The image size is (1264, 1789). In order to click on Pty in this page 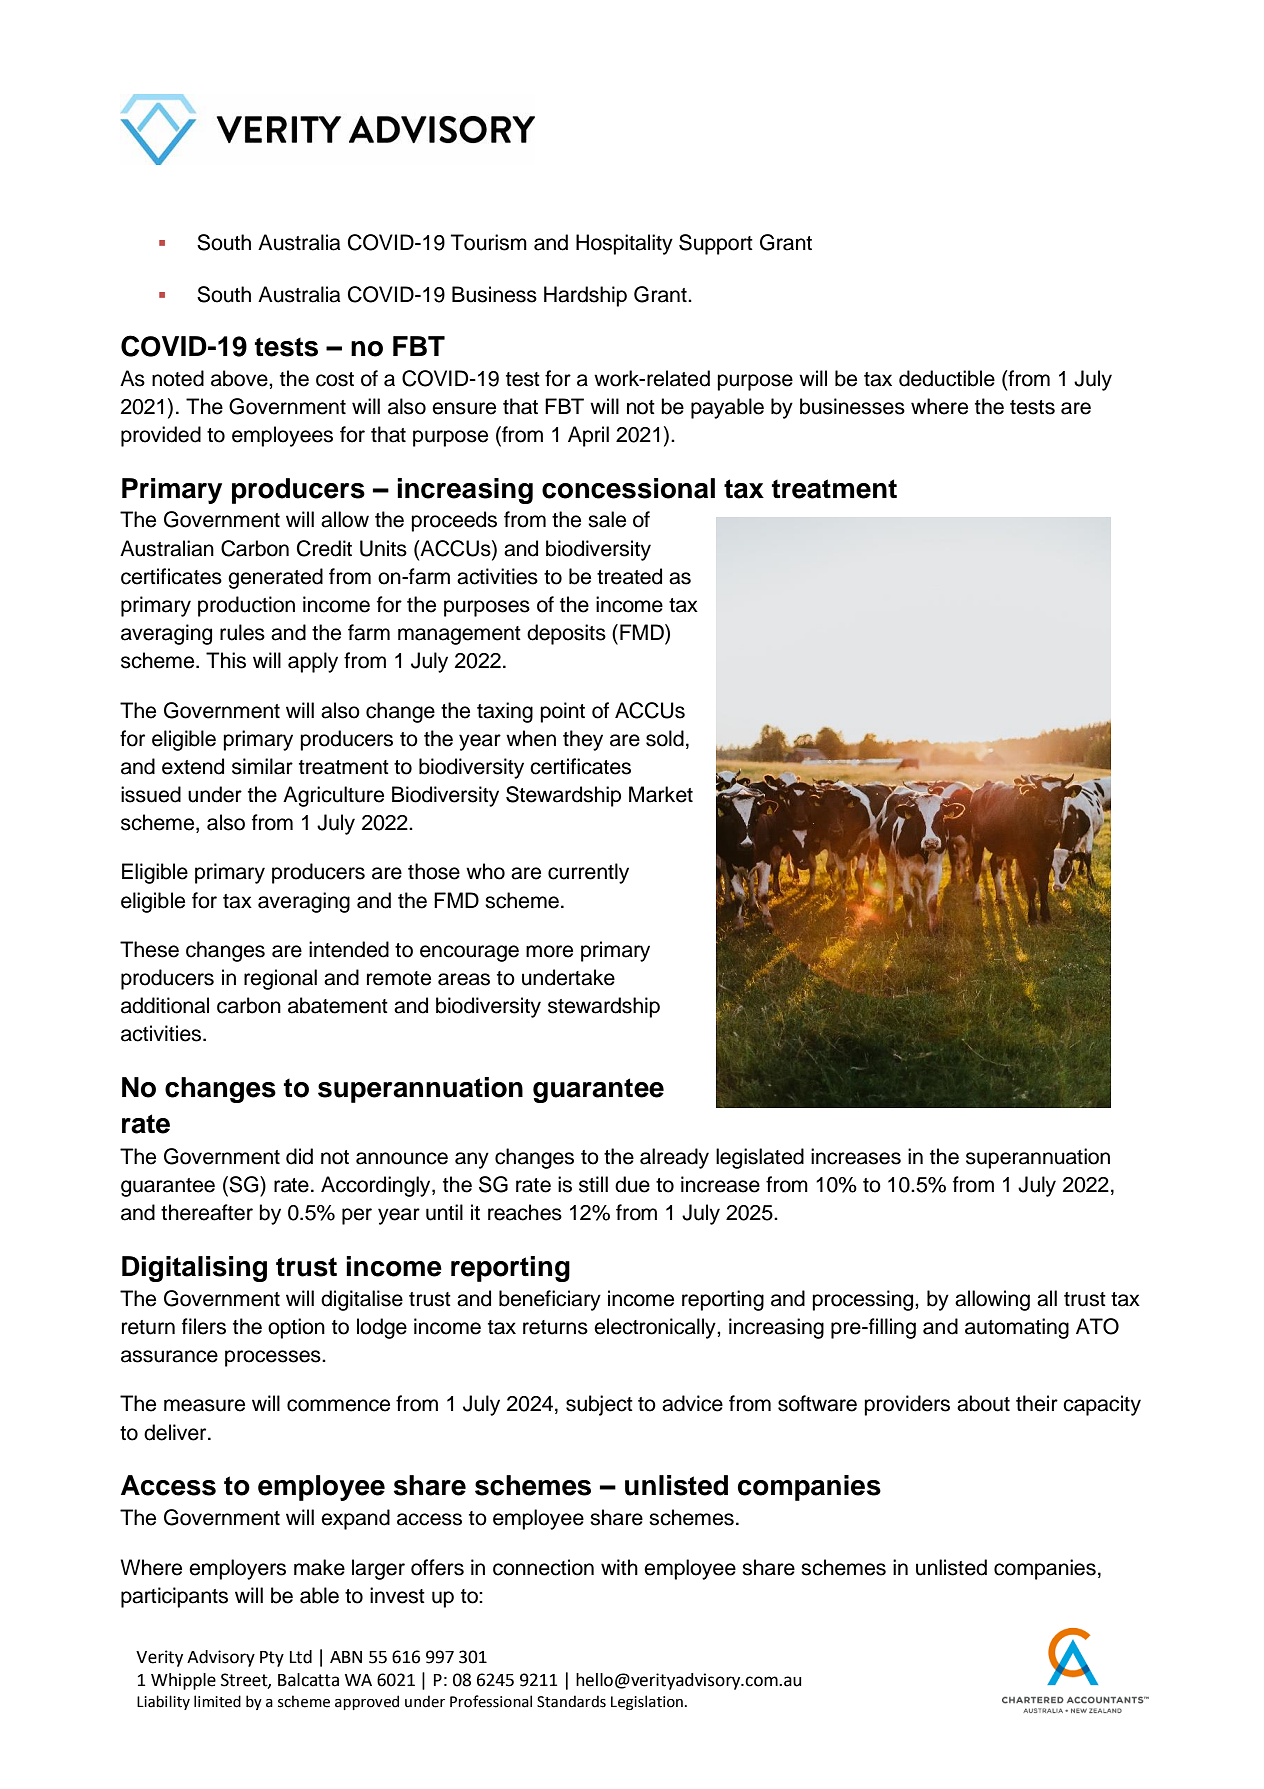, I will do `click(272, 1659)`.
